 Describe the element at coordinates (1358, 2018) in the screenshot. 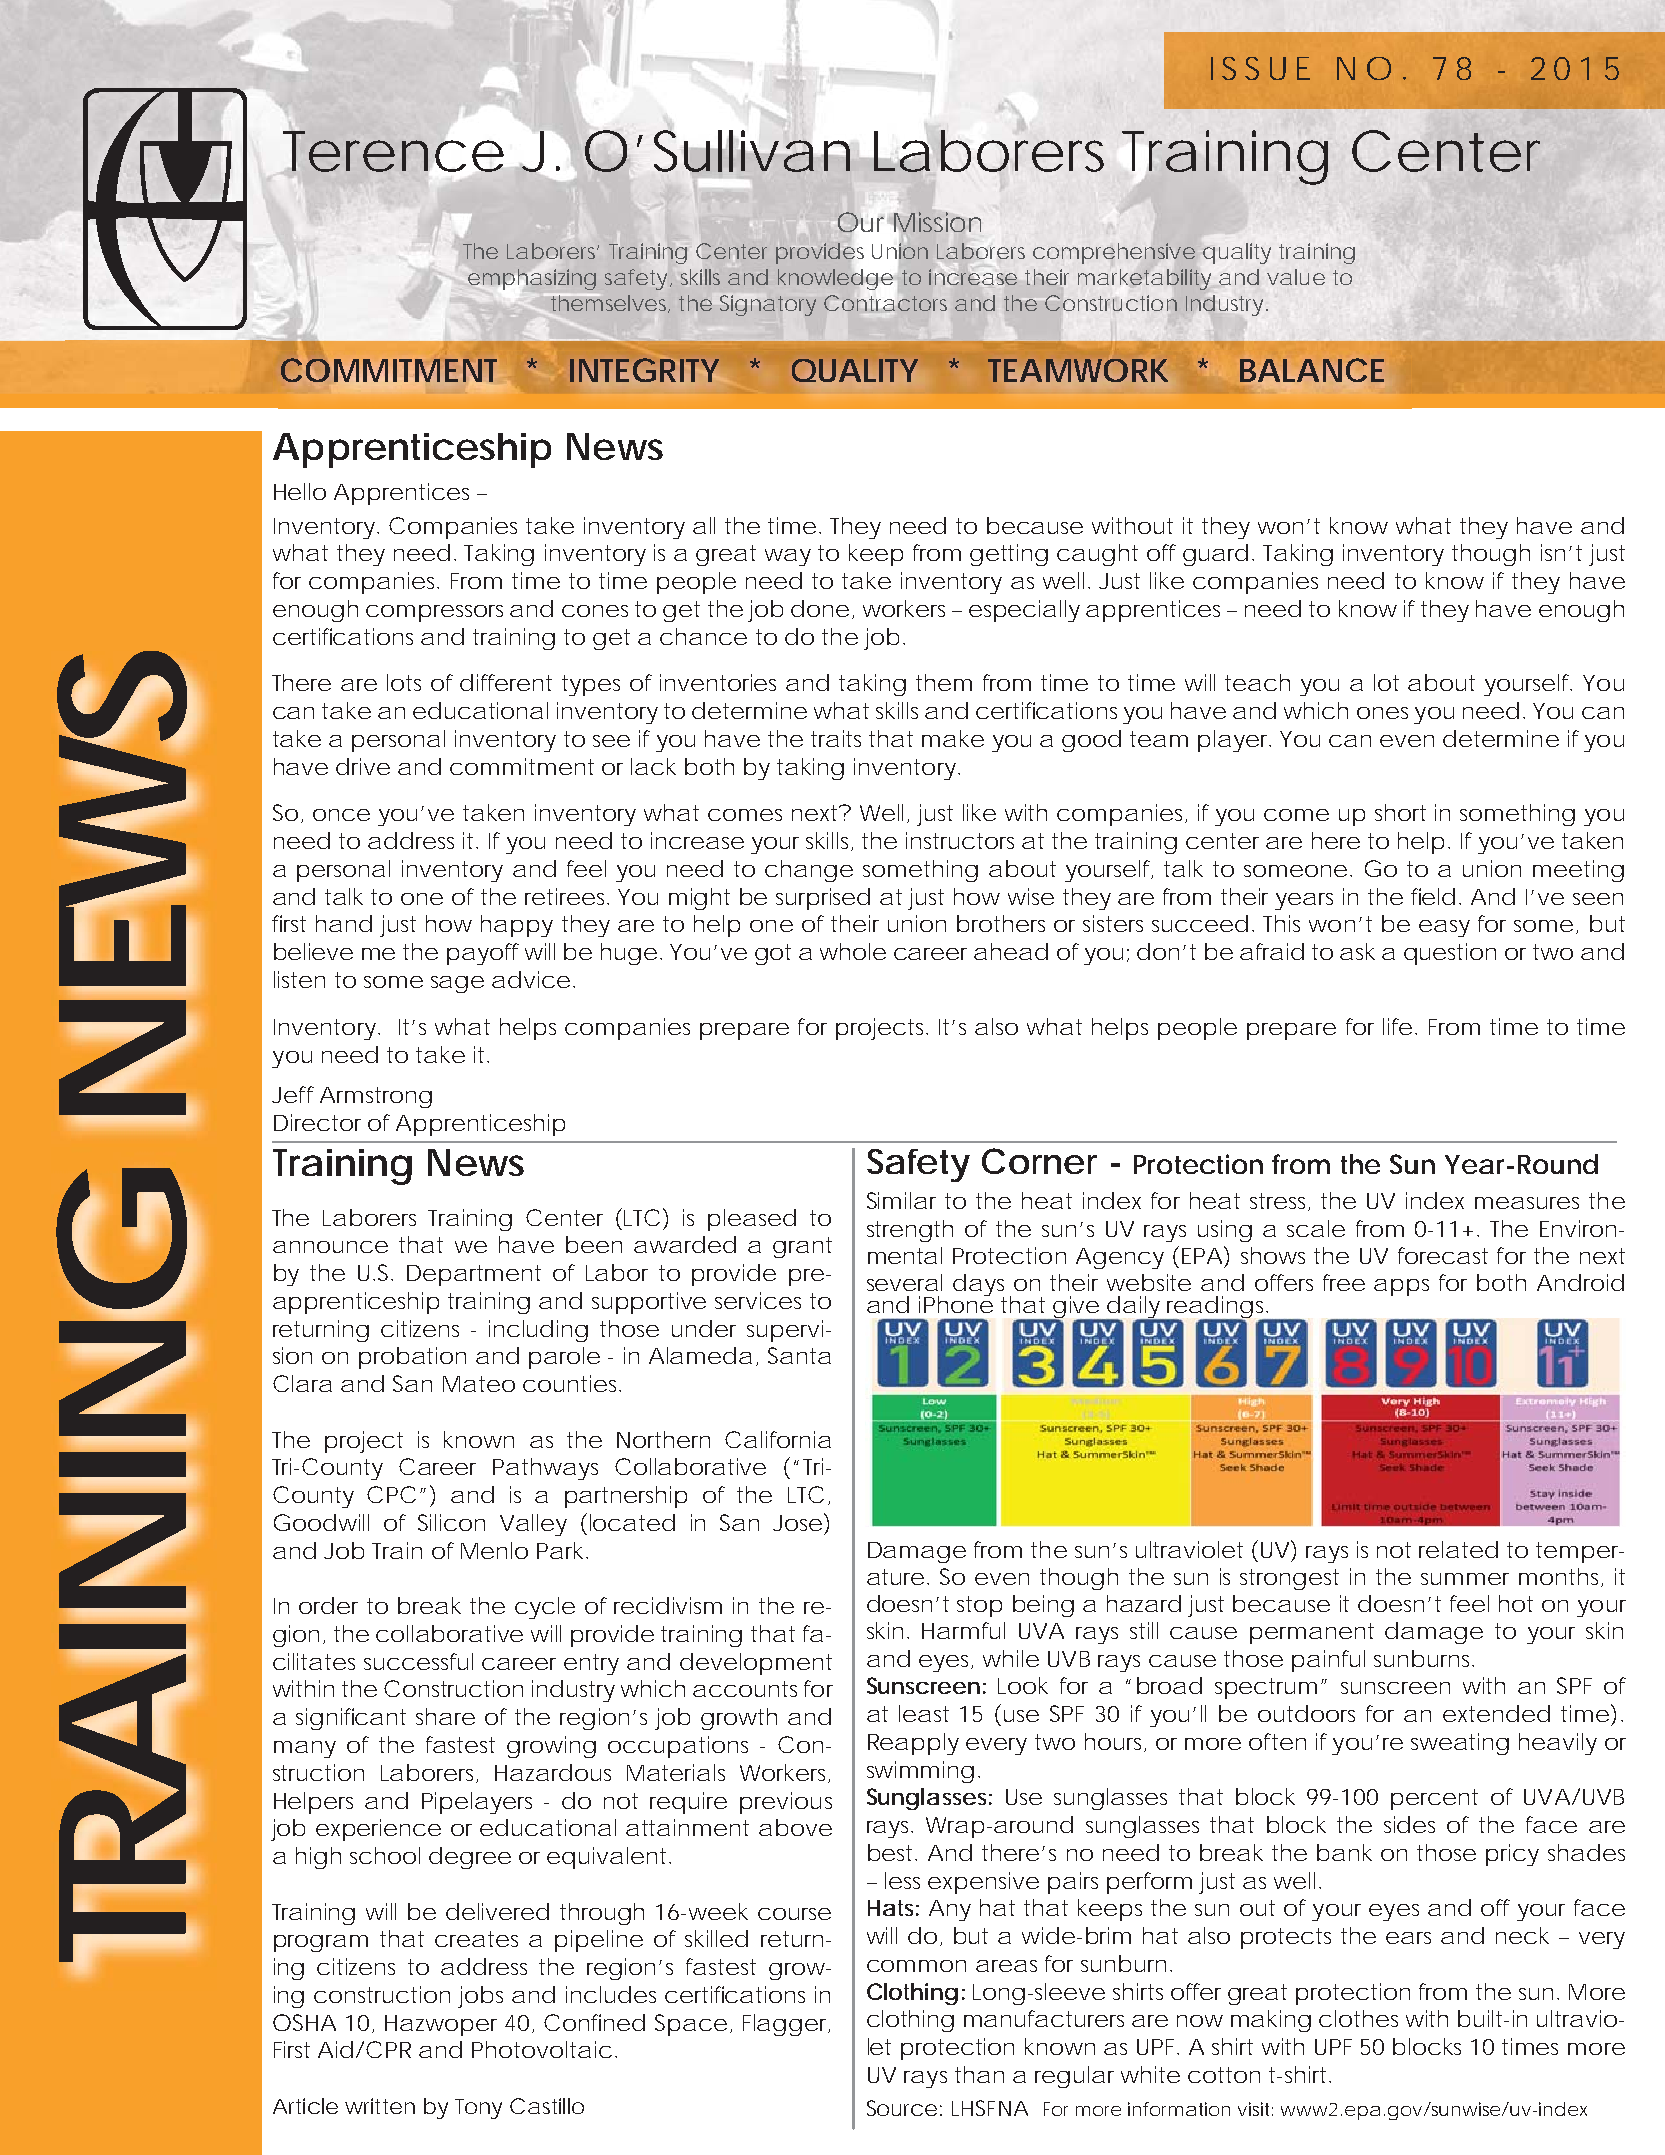

I see `clothes` at that location.
